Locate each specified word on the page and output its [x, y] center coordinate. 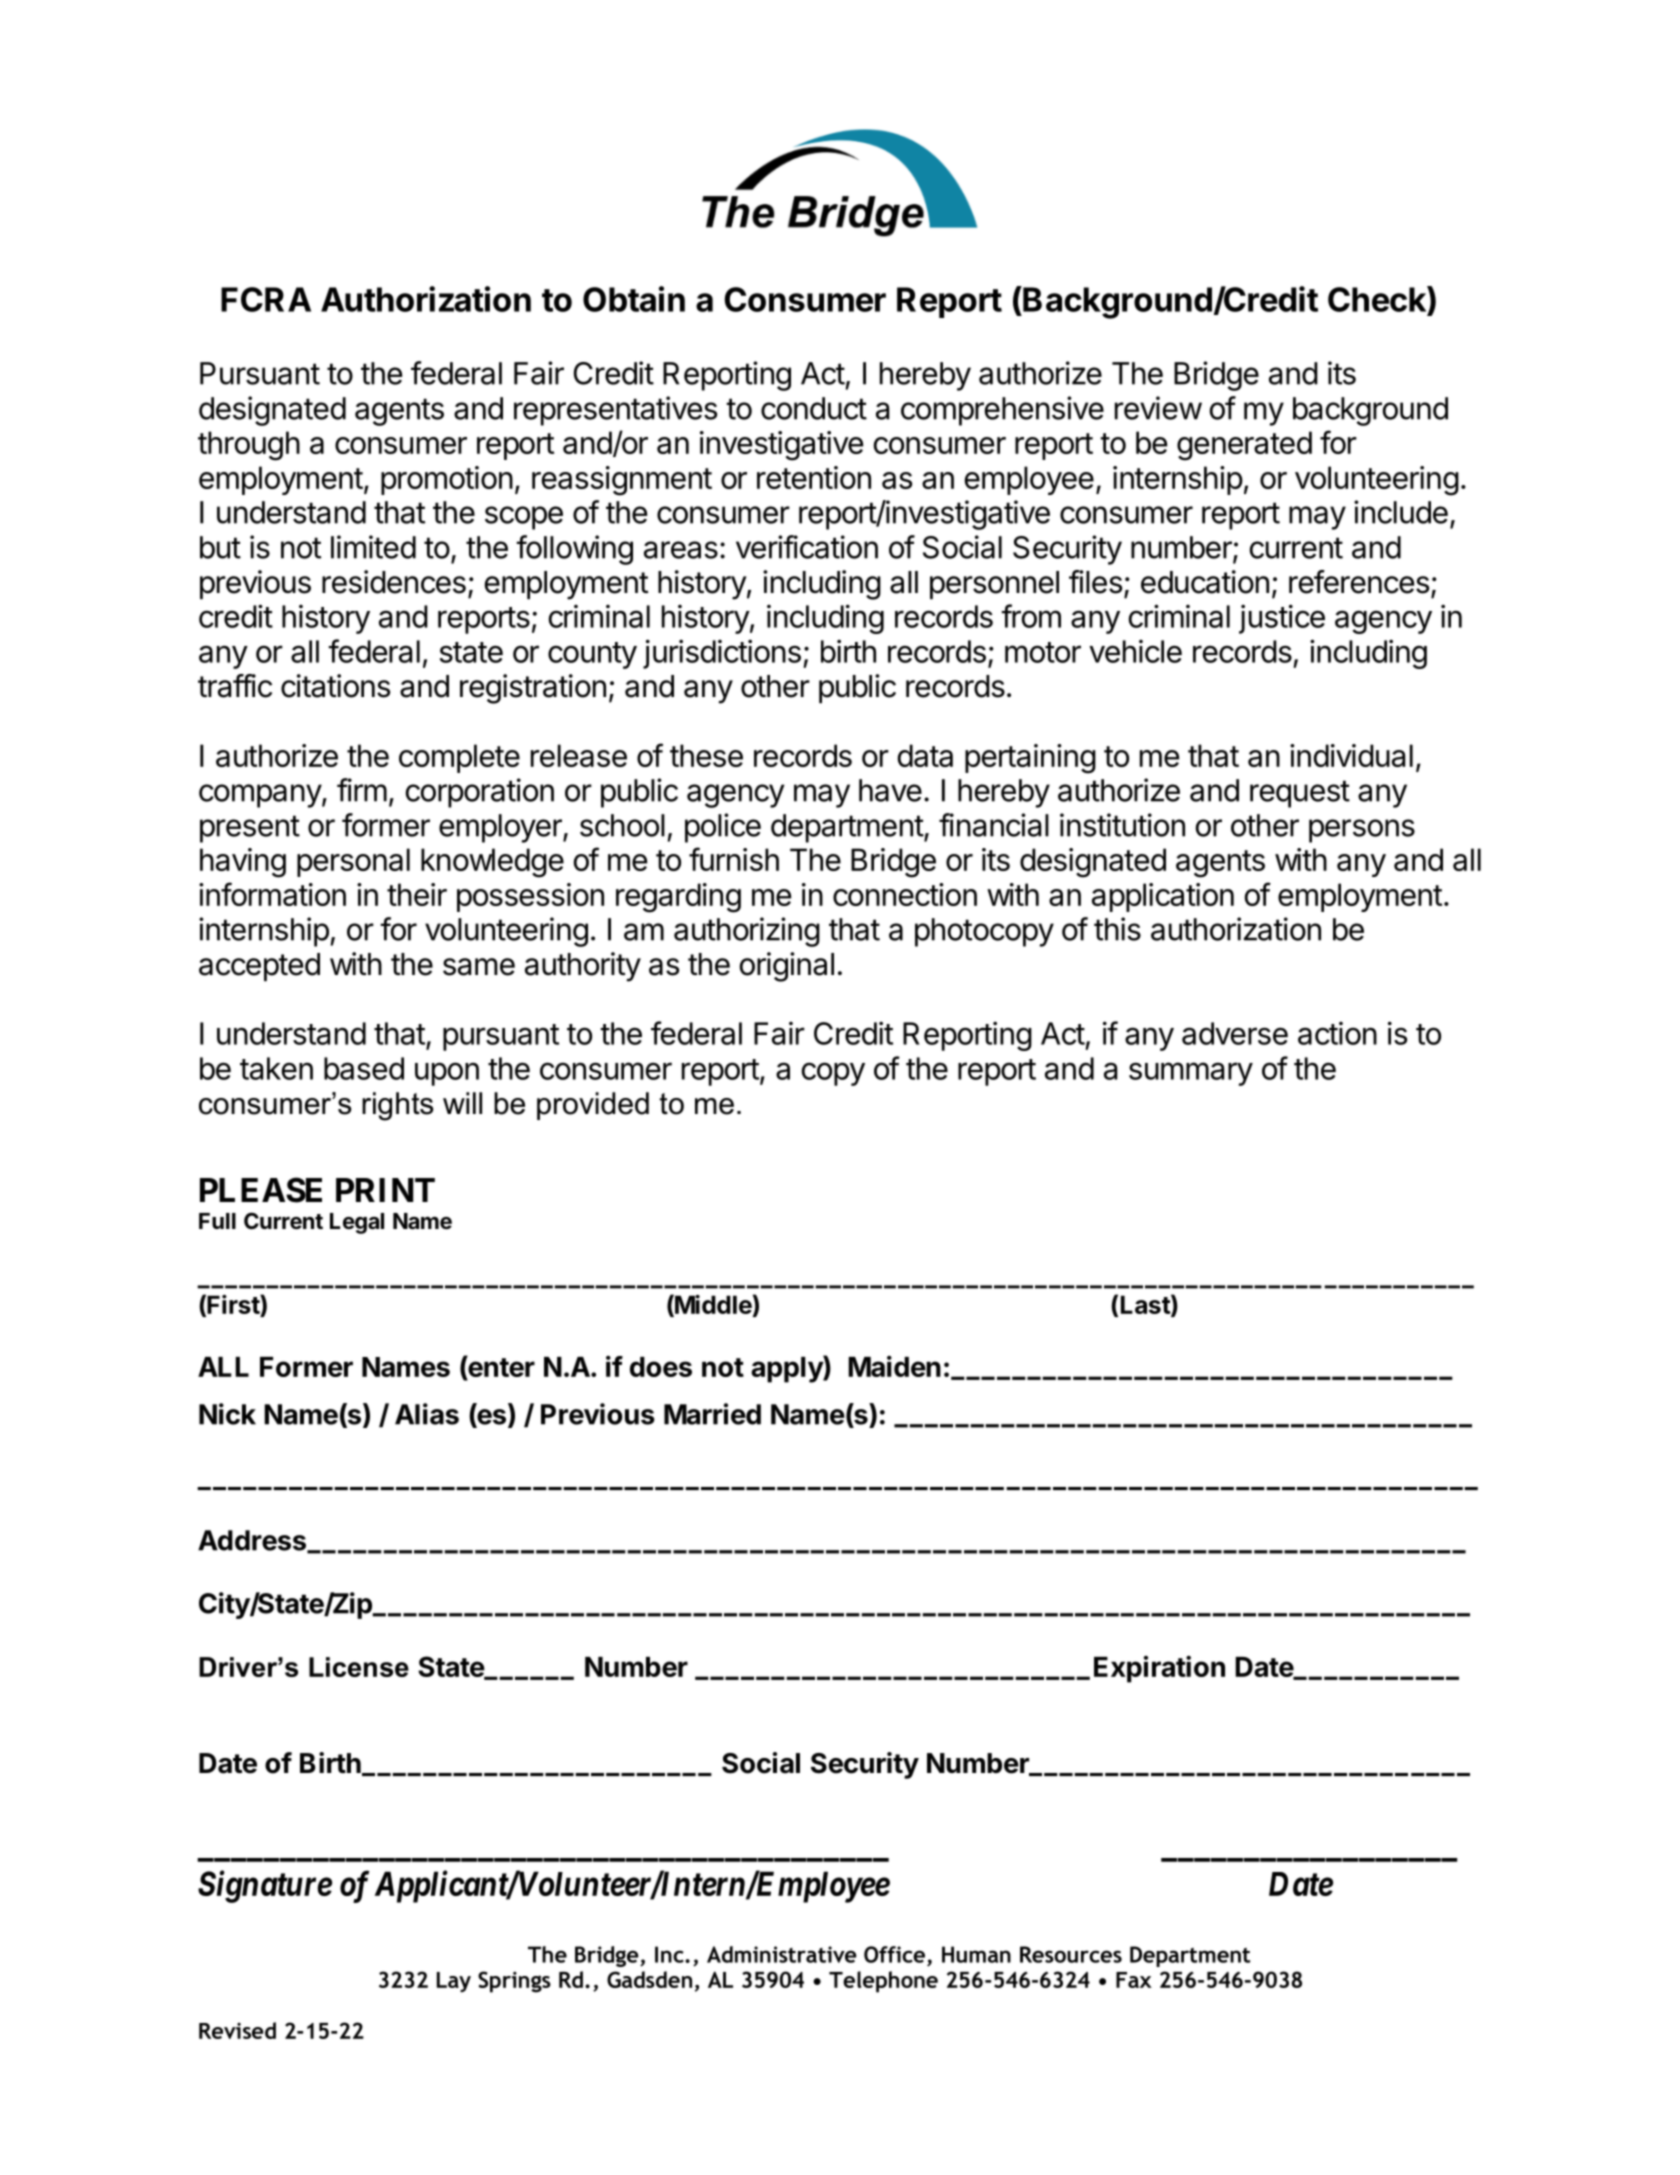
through [249, 446]
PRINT [385, 1190]
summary [1191, 1074]
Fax [1134, 1980]
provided [593, 1106]
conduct [814, 408]
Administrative [781, 1954]
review [1158, 408]
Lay [454, 1982]
